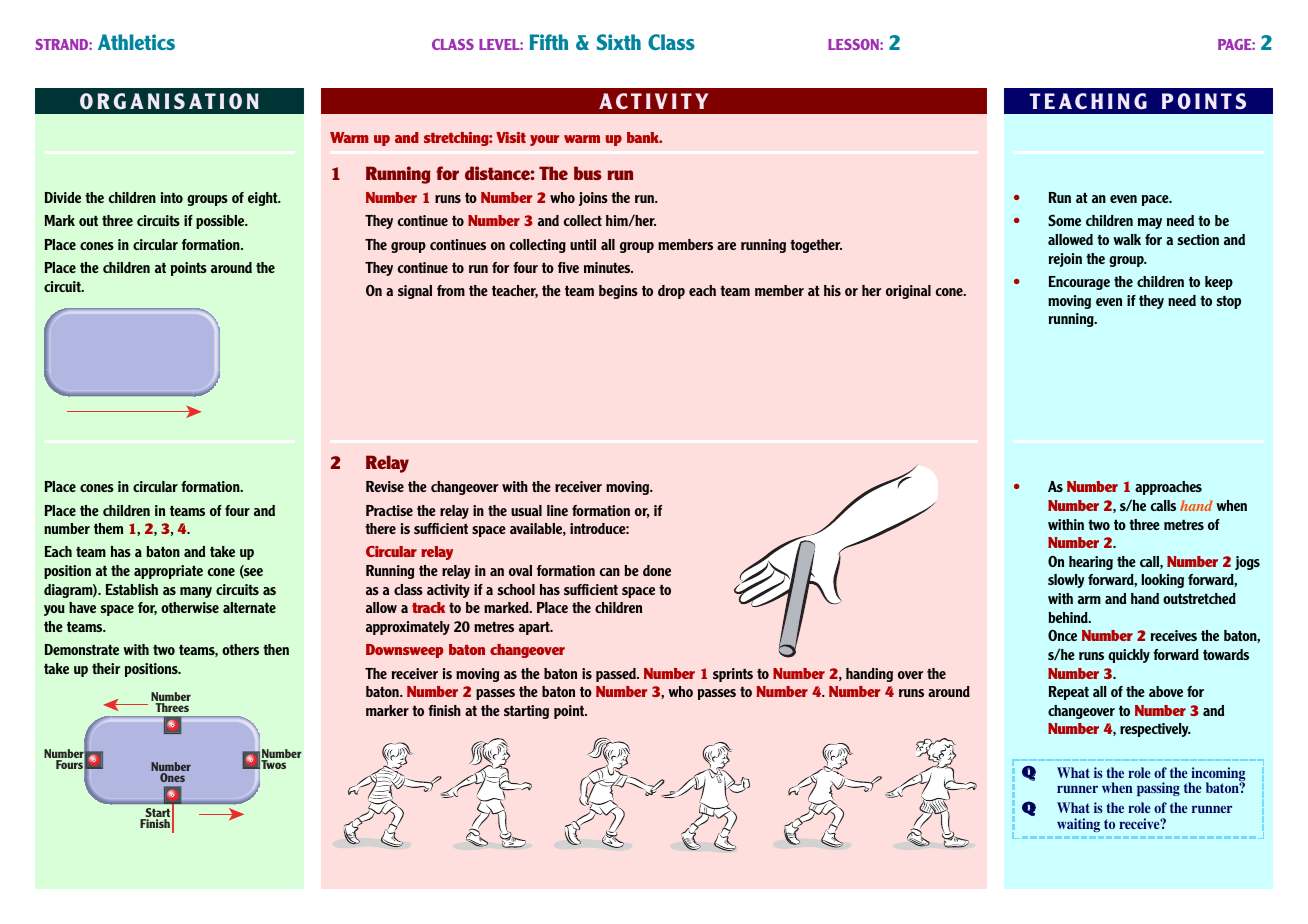 The height and width of the image is (924, 1308). I want to click on passed, so click(617, 675).
